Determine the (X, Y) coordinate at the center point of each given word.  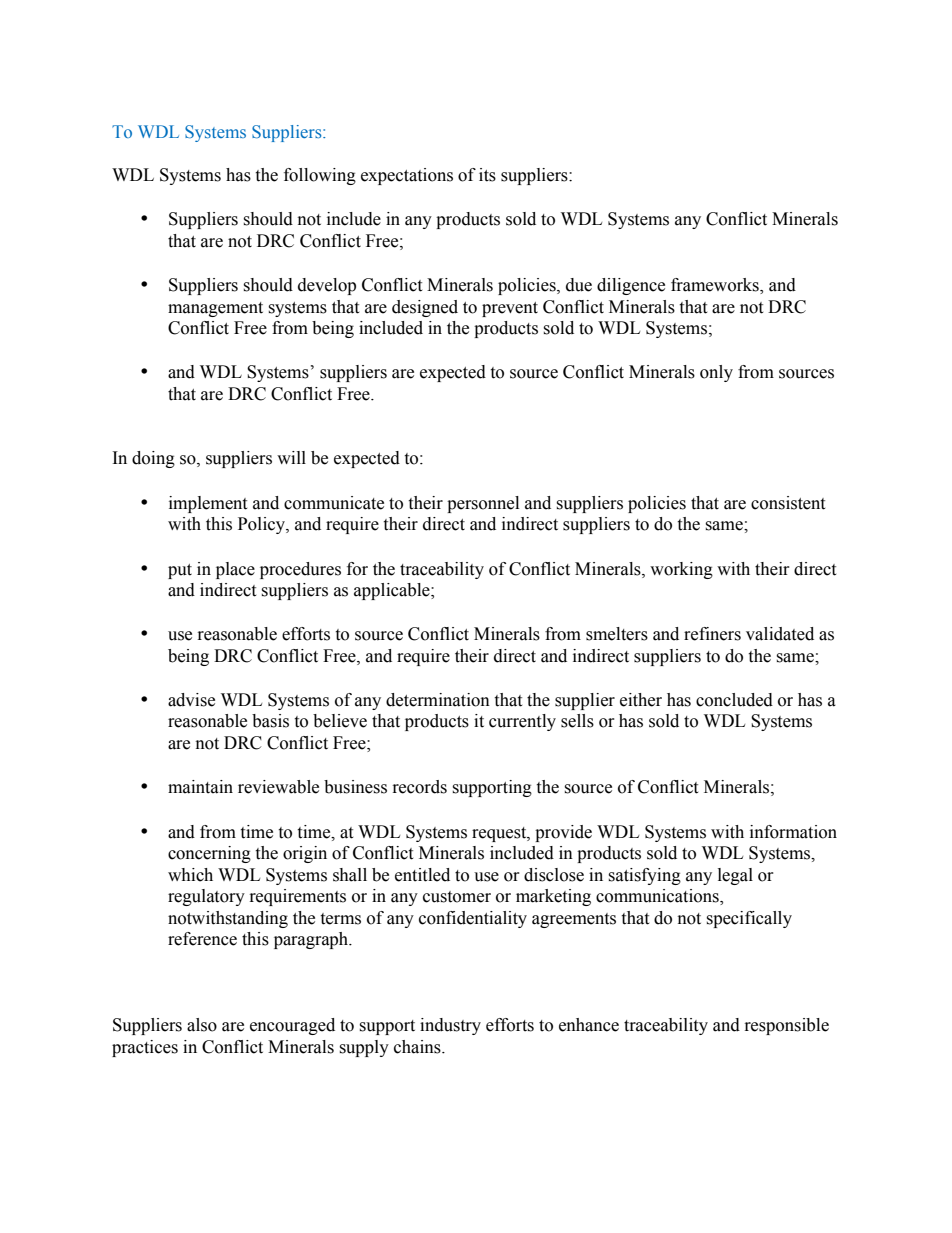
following (320, 176)
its (487, 175)
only (716, 373)
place (235, 570)
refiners (712, 634)
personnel (483, 504)
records (420, 787)
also (202, 1025)
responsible (787, 1026)
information (793, 832)
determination (438, 700)
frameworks (716, 286)
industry (450, 1026)
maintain (200, 787)
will (291, 457)
